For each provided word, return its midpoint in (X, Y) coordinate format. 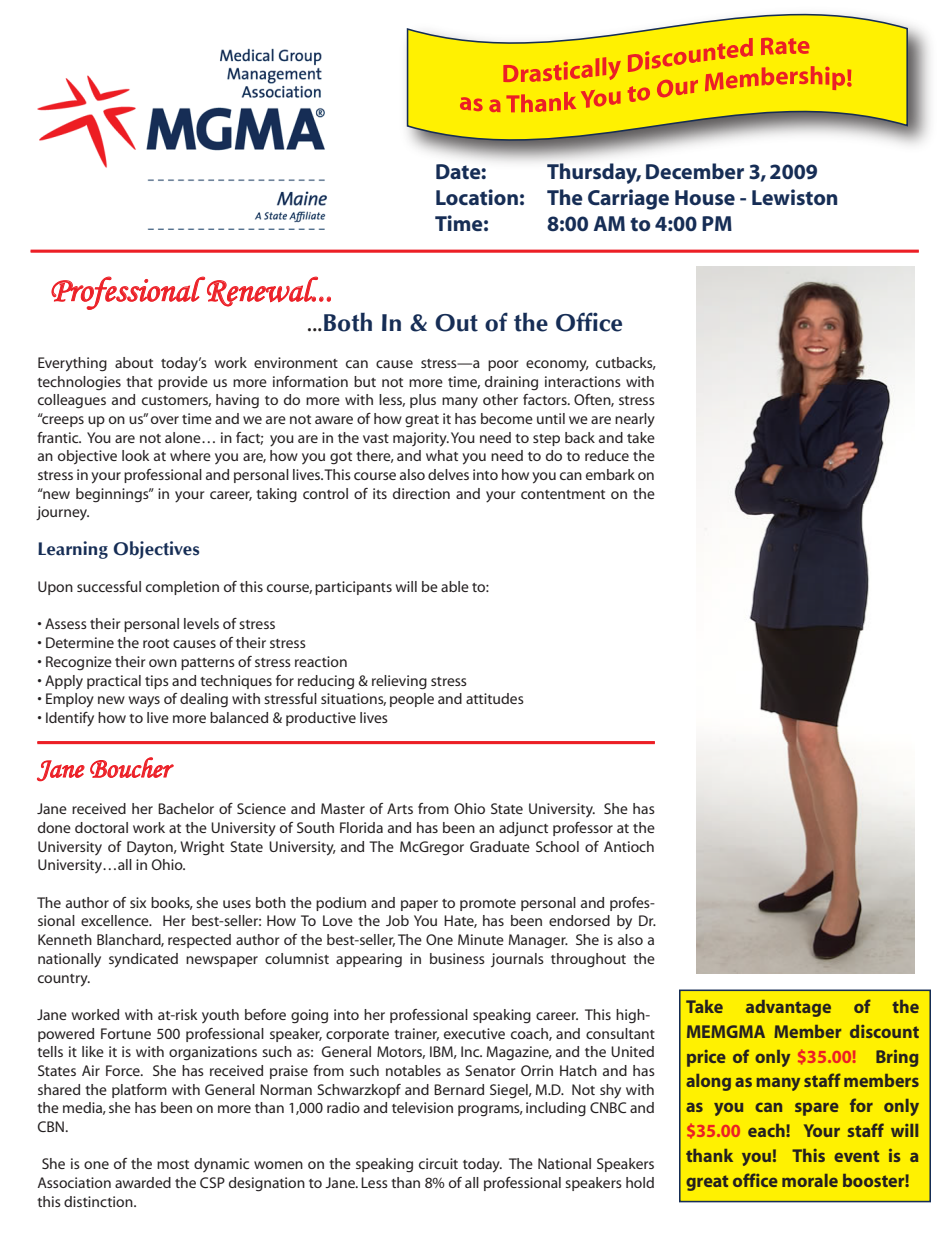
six (138, 902)
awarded (143, 1182)
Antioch (629, 846)
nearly (635, 420)
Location (477, 197)
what (442, 455)
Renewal (263, 291)
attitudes (495, 698)
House (705, 198)
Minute (481, 939)
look (136, 455)
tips (157, 682)
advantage (788, 1008)
